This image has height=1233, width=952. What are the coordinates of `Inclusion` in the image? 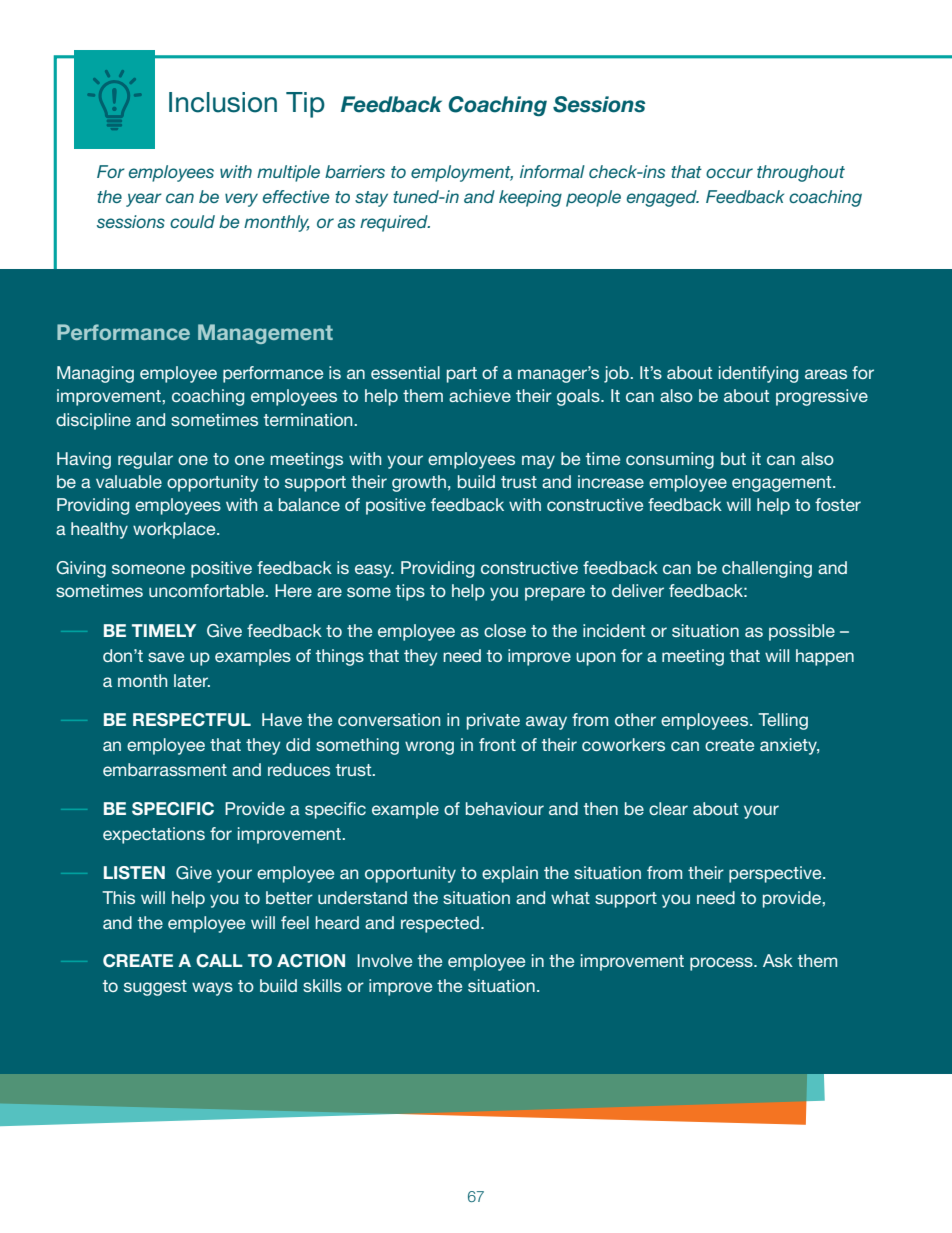 It's located at (223, 102).
